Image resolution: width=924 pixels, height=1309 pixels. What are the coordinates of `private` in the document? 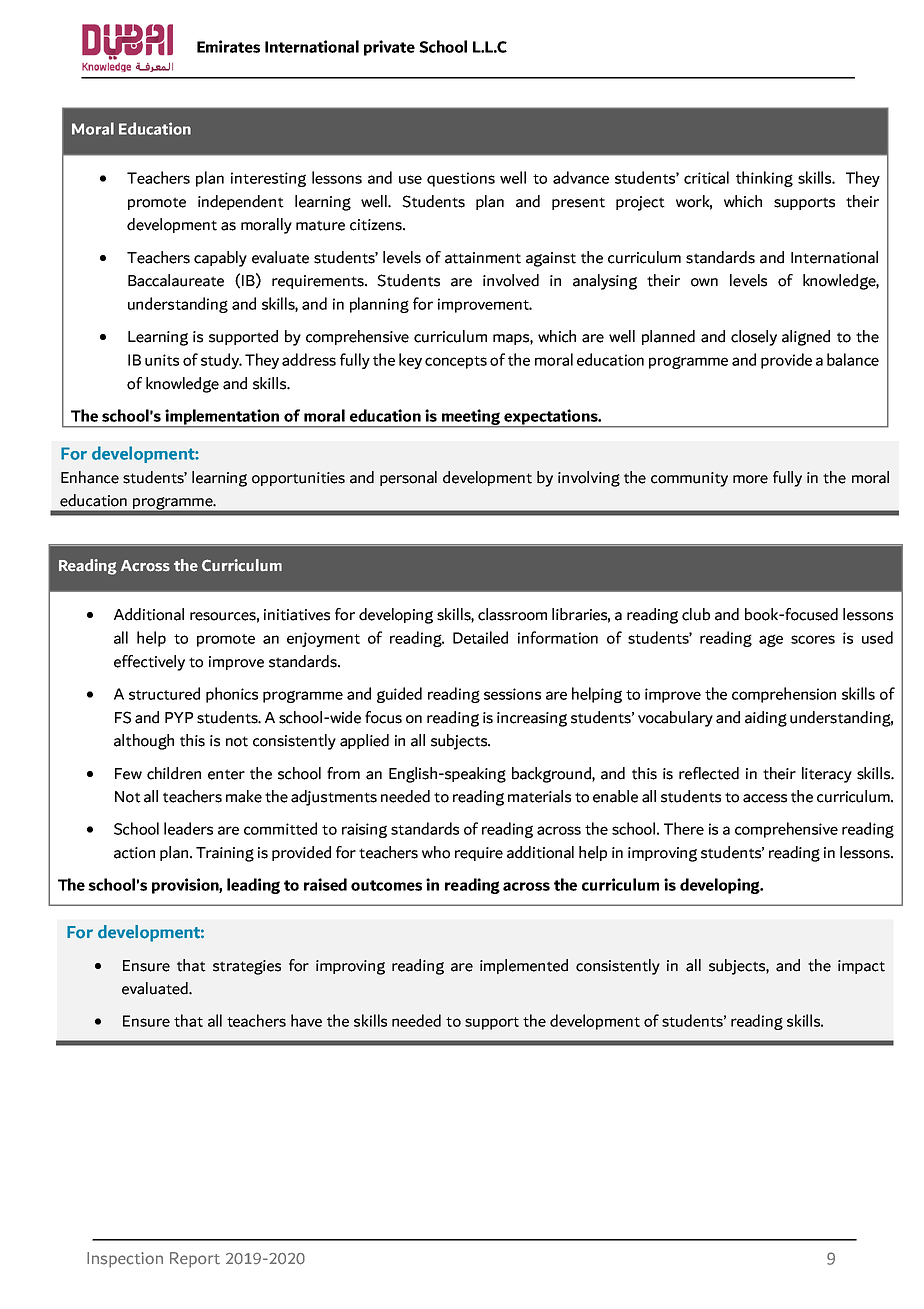 It's located at (389, 48).
